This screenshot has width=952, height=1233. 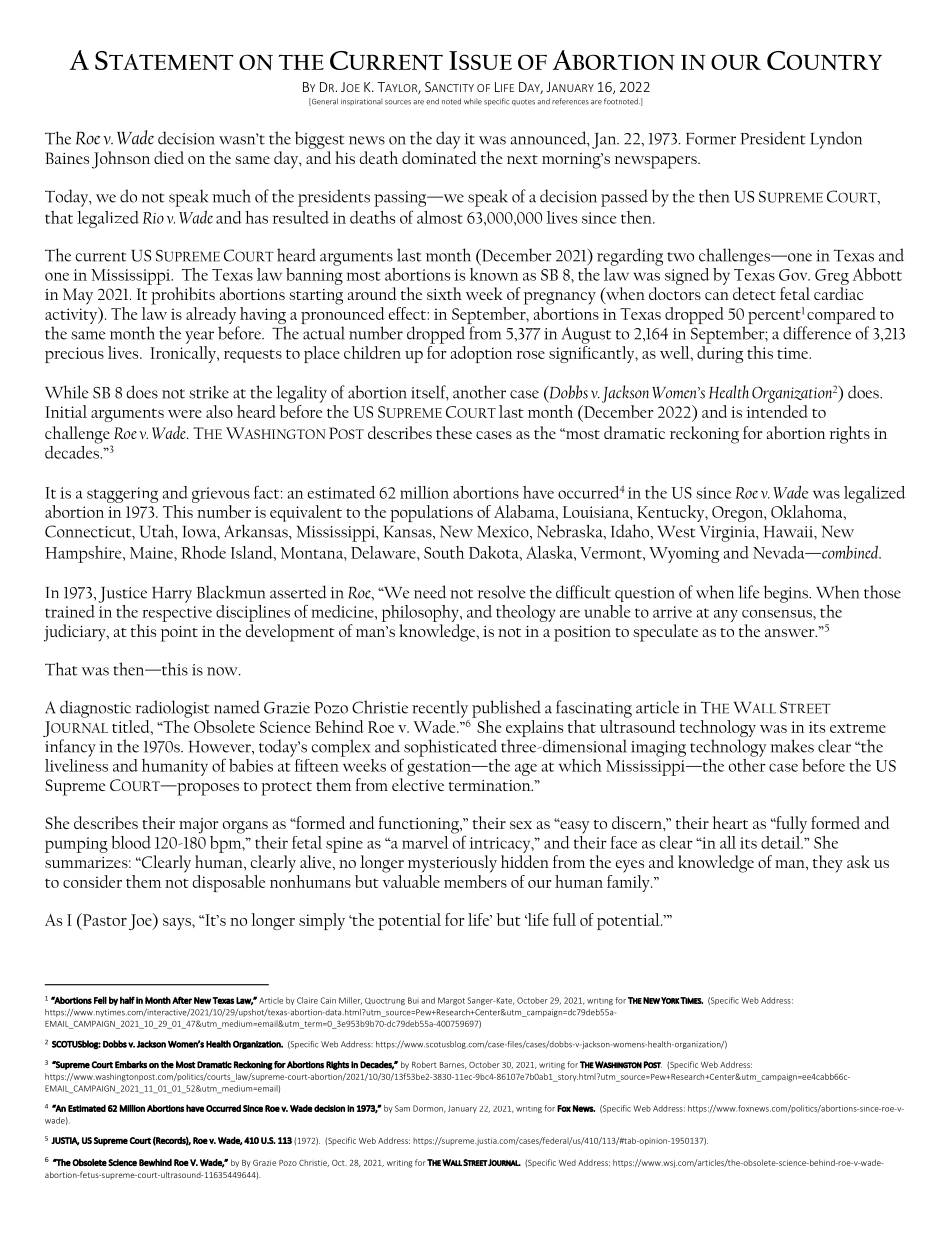 I want to click on Mexico, so click(x=504, y=533).
